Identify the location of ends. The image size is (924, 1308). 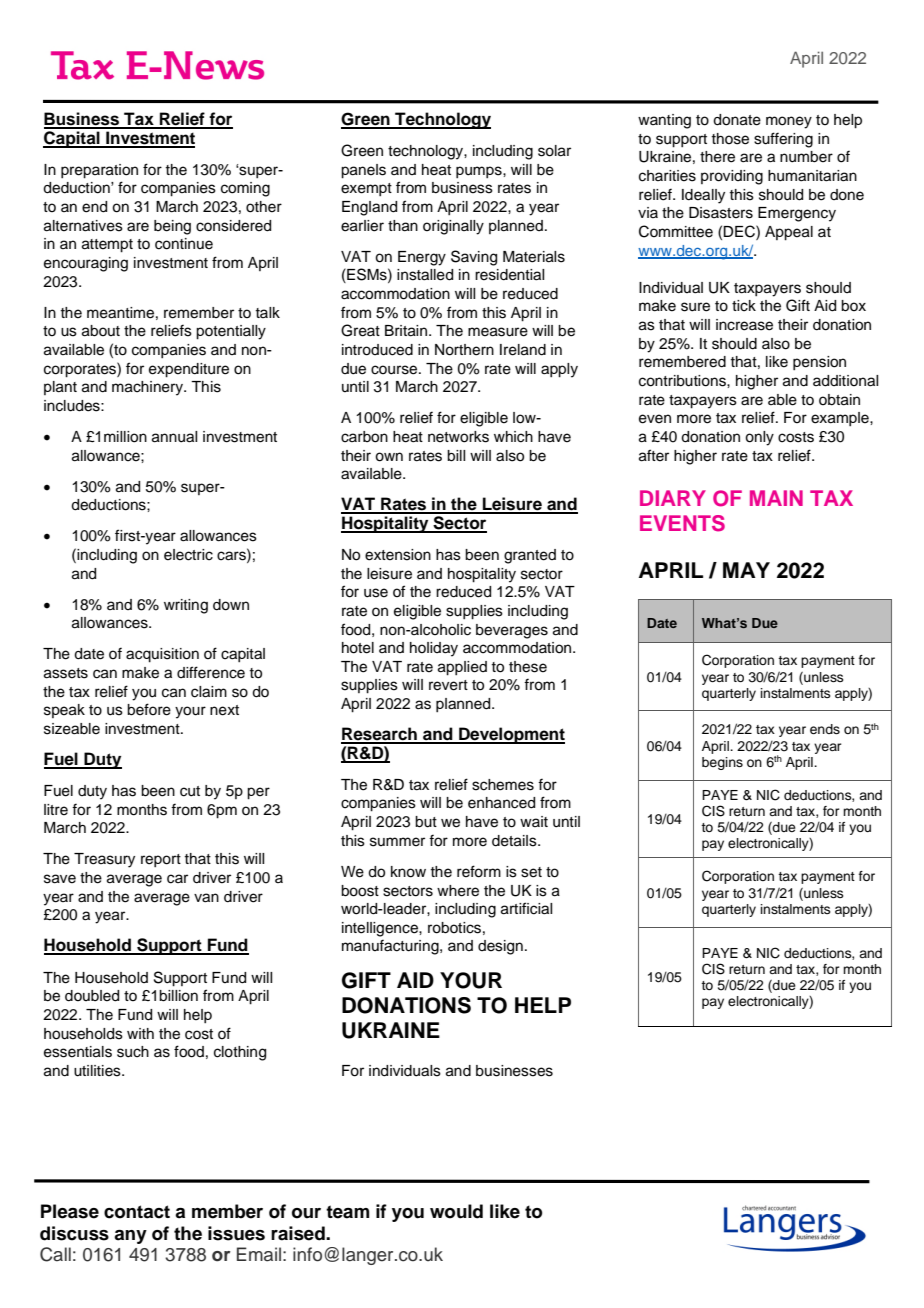
(825, 729).
